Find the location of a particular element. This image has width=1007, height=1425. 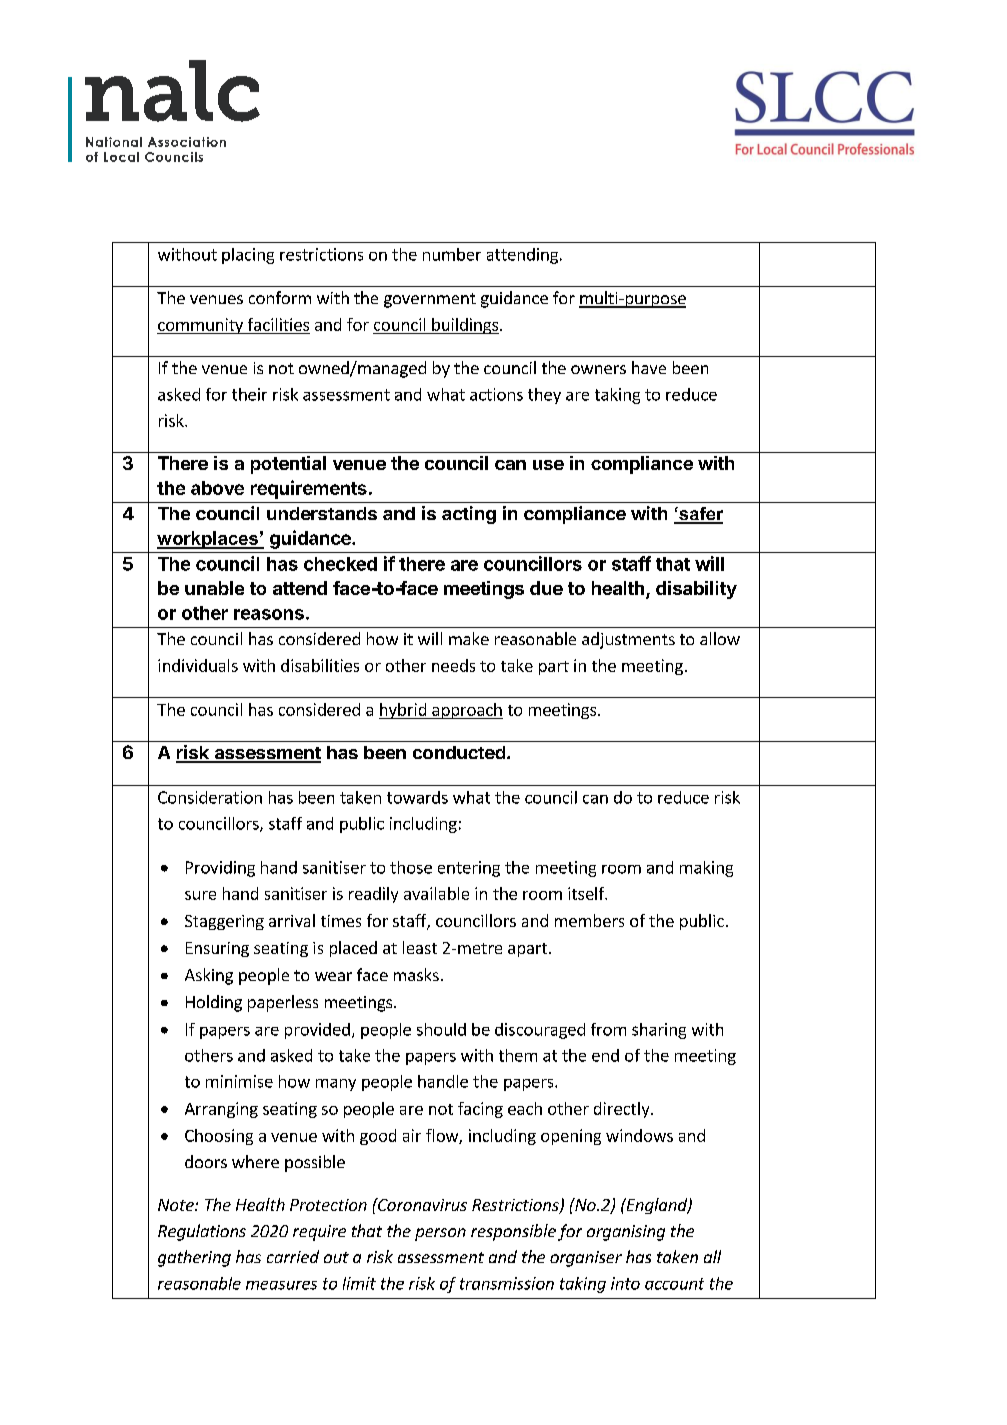

members is located at coordinates (589, 920).
